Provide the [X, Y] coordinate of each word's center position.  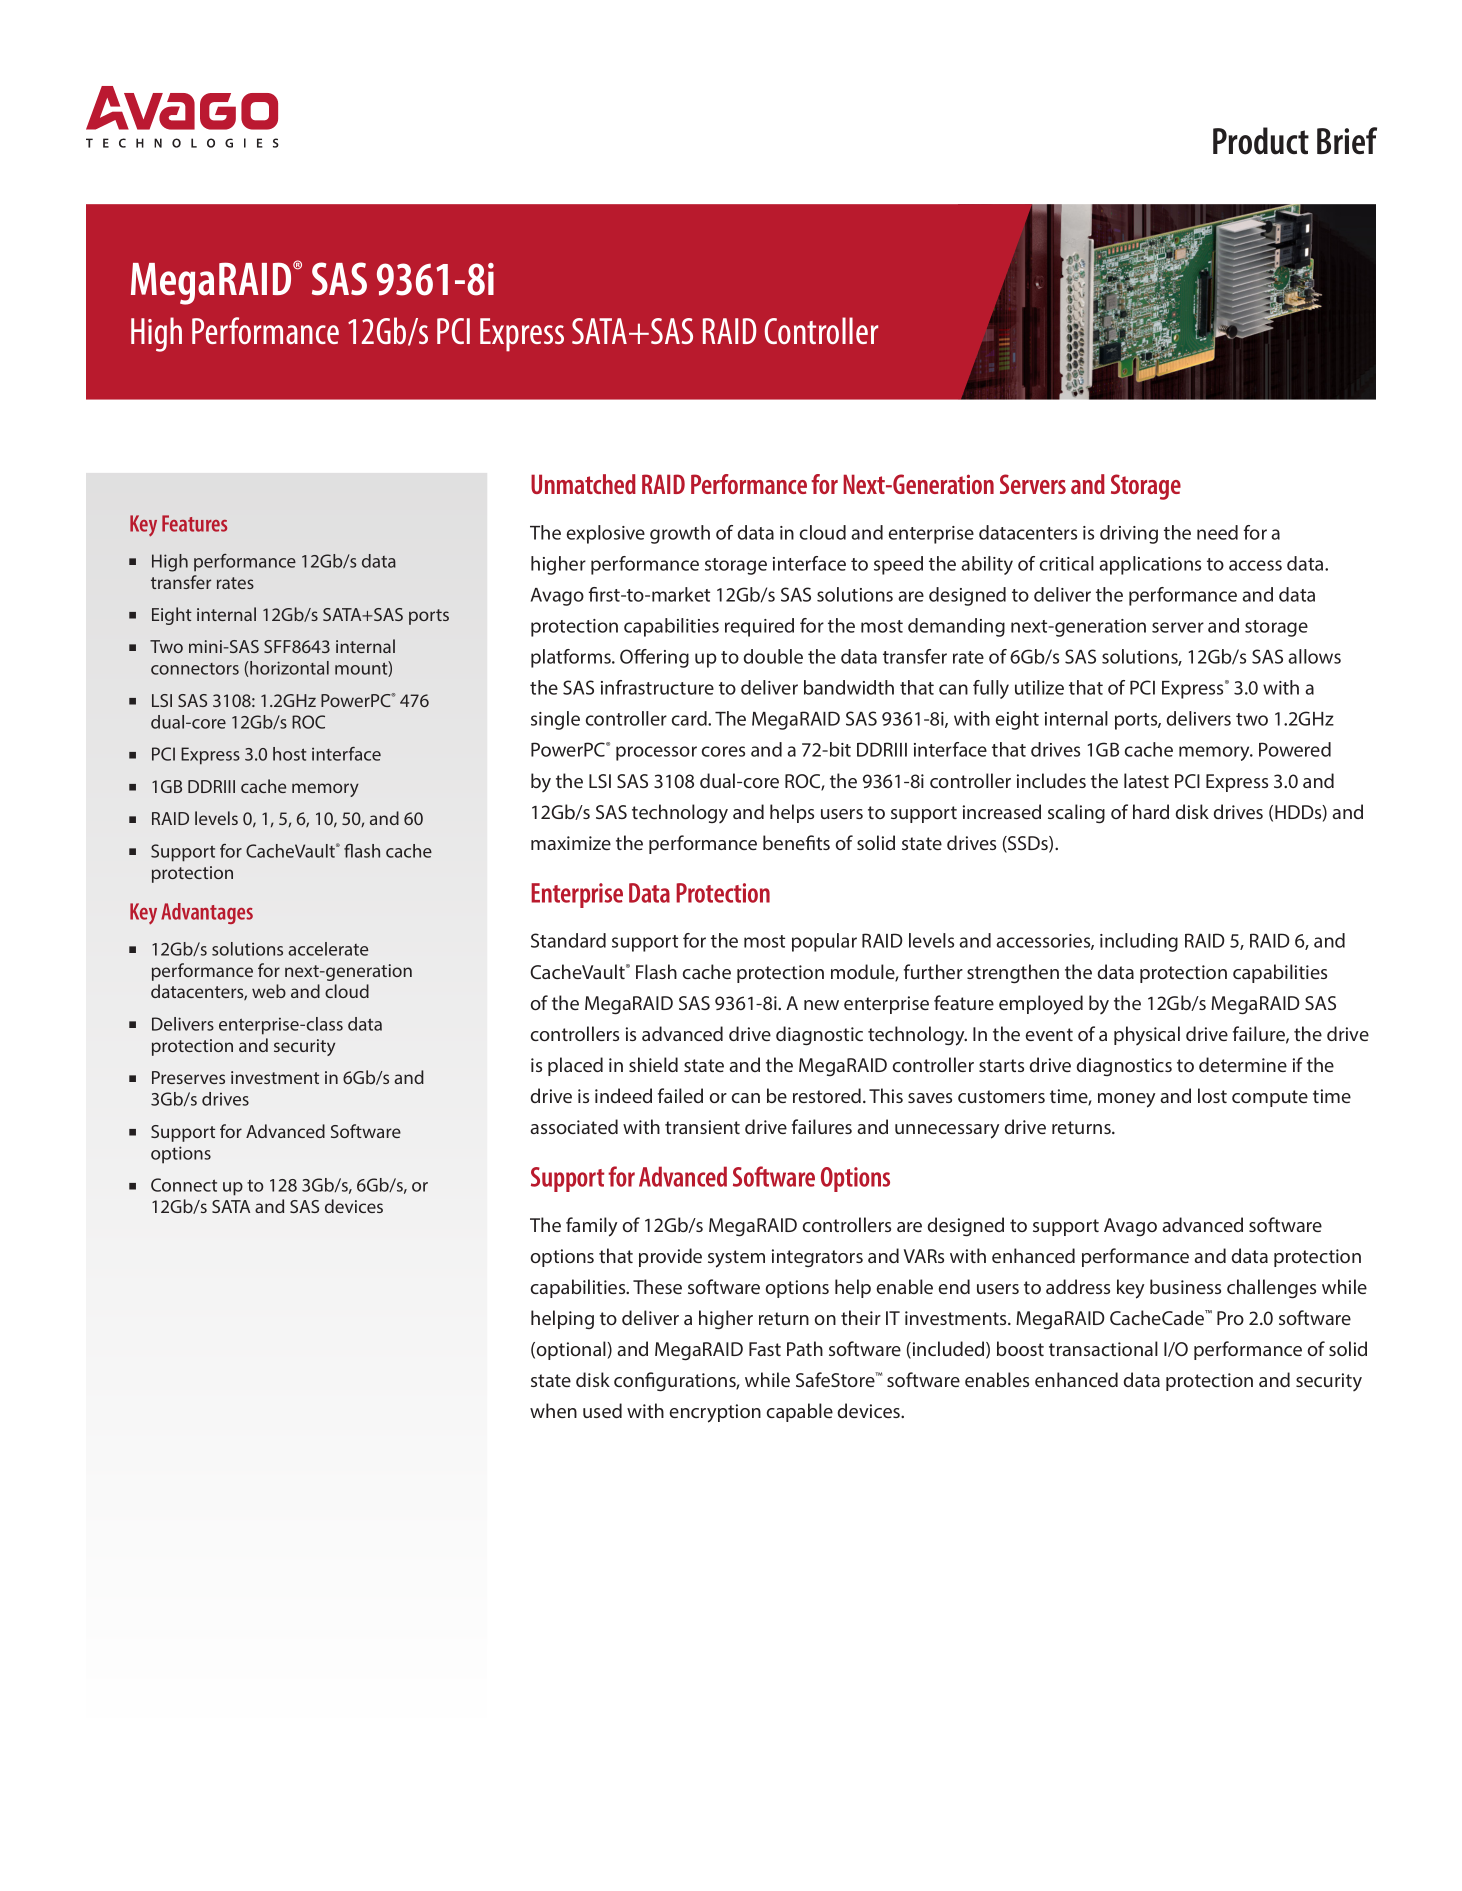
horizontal [289, 668]
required [759, 627]
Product [1261, 141]
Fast [765, 1349]
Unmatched [583, 484]
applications [1150, 565]
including [1139, 942]
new [821, 1005]
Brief [1347, 140]
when [553, 1410]
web [269, 991]
